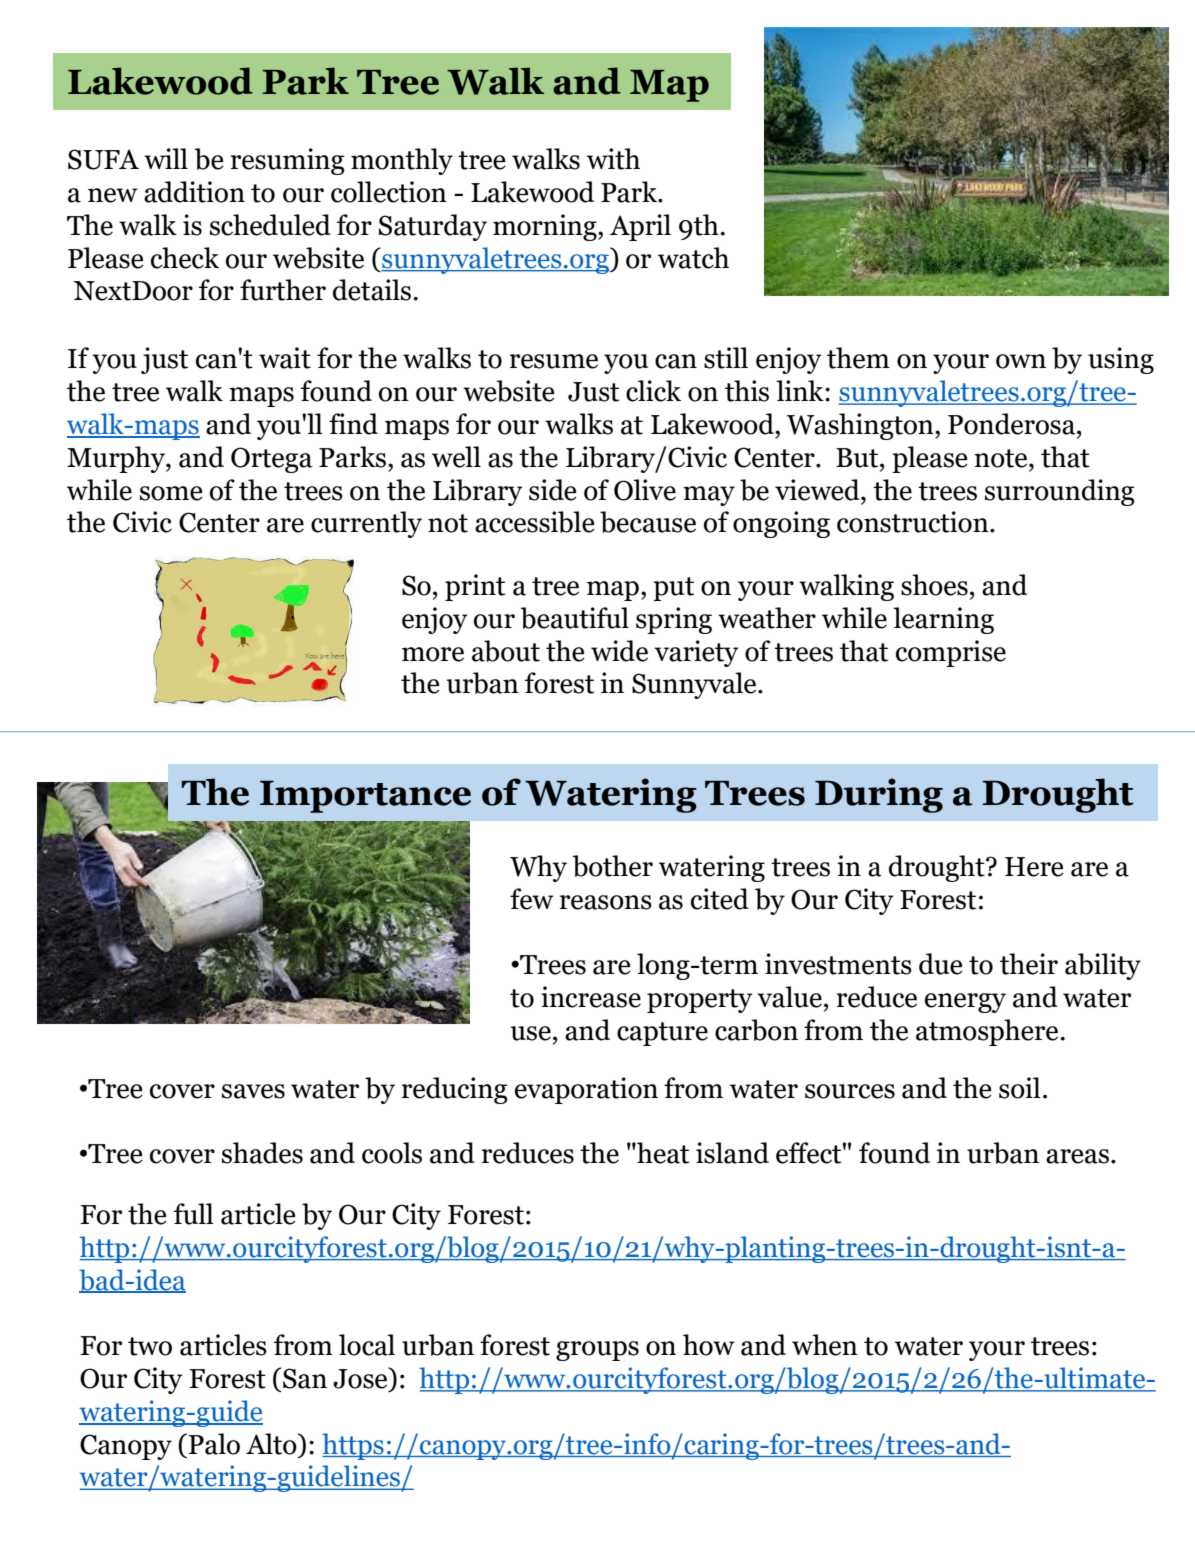  What do you see at coordinates (640, 227) in the image?
I see `April` at bounding box center [640, 227].
